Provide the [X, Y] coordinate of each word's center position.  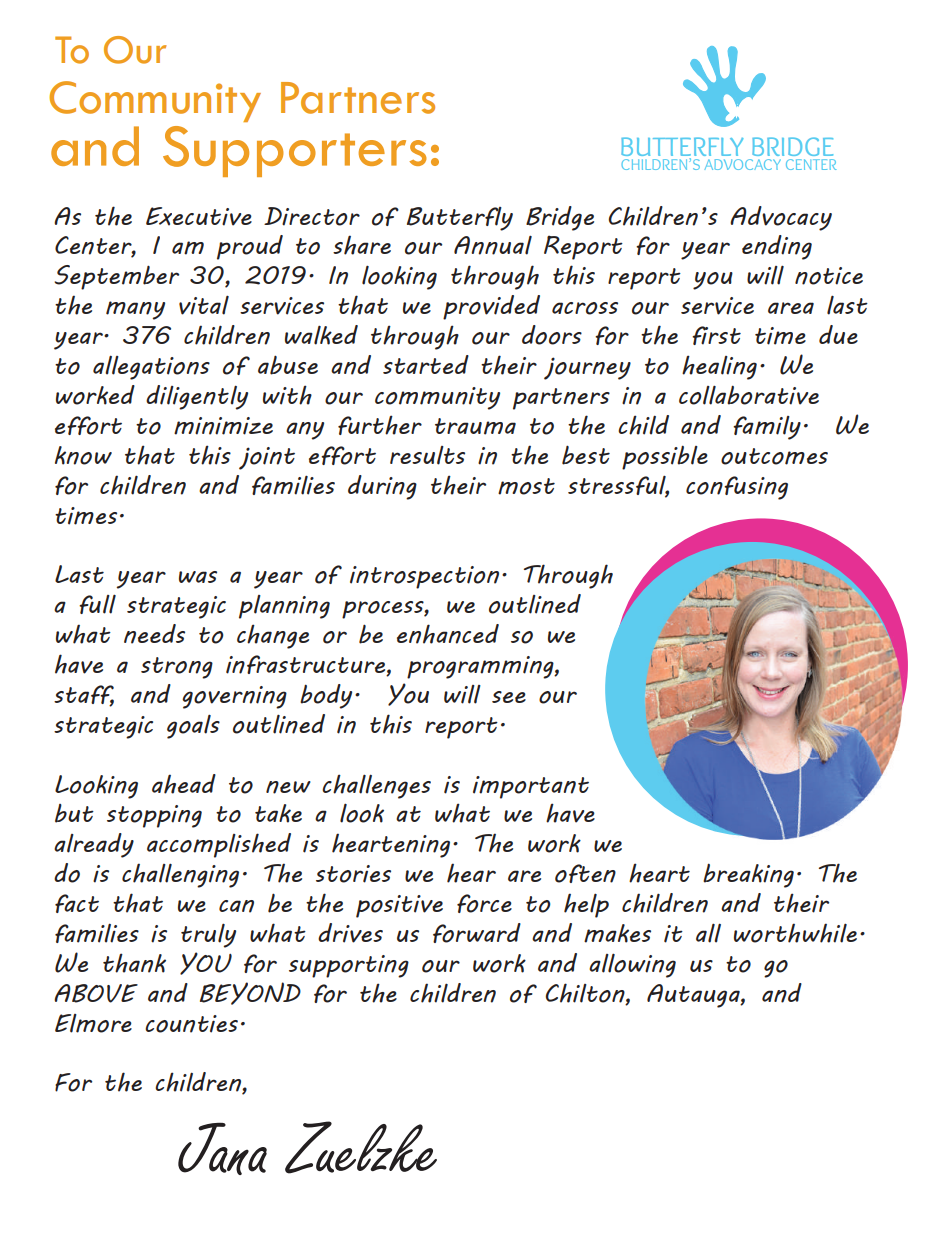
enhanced [448, 634]
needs [154, 634]
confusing [737, 488]
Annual [493, 245]
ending [777, 247]
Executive [199, 216]
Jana [222, 1148]
